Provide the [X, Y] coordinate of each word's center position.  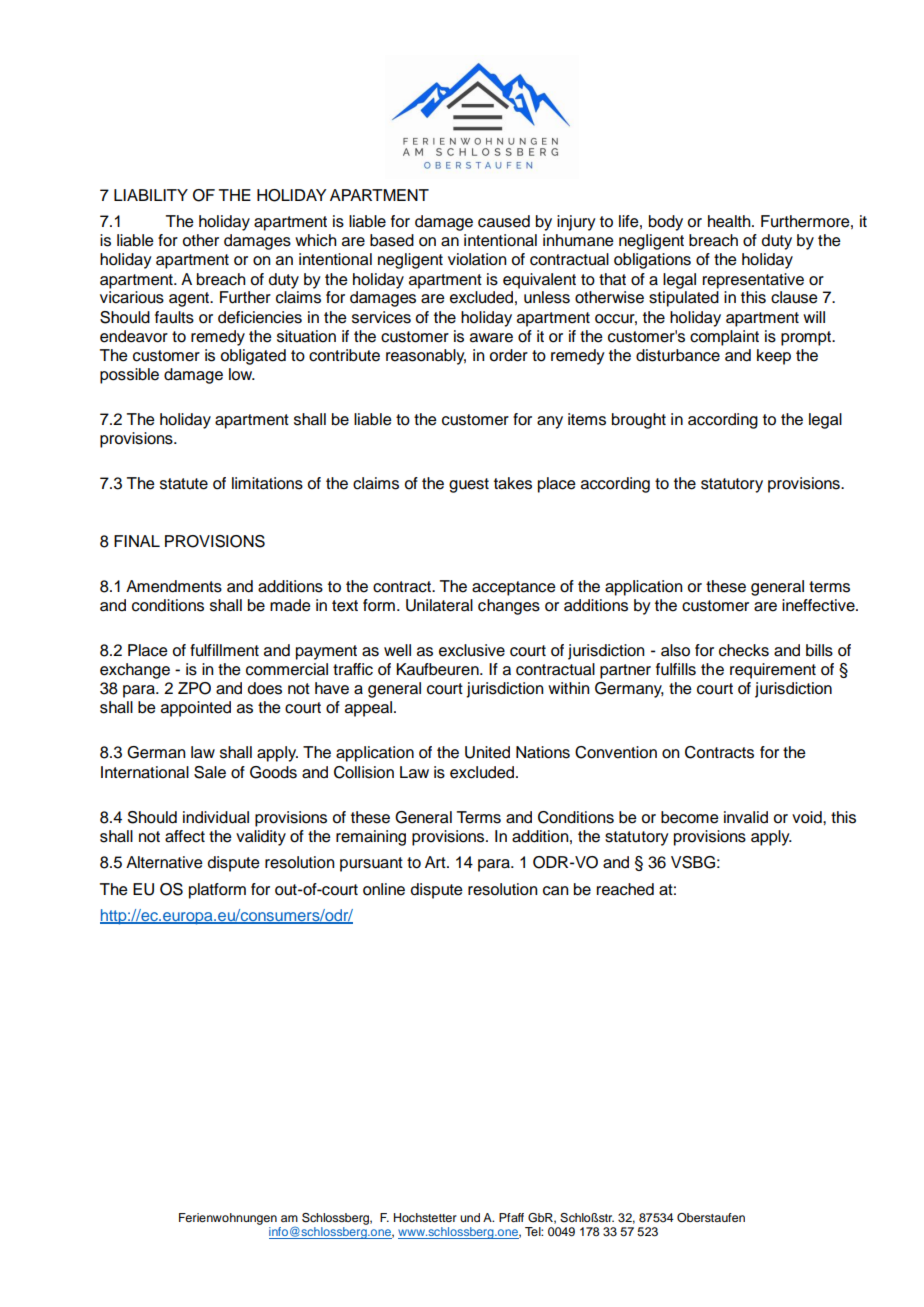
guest [469, 485]
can [556, 891]
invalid [746, 817]
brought [639, 421]
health [730, 221]
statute [184, 484]
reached [625, 889]
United [487, 752]
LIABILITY [151, 195]
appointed [196, 709]
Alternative [164, 862]
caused [504, 221]
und [470, 1217]
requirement [773, 671]
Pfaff [511, 1217]
